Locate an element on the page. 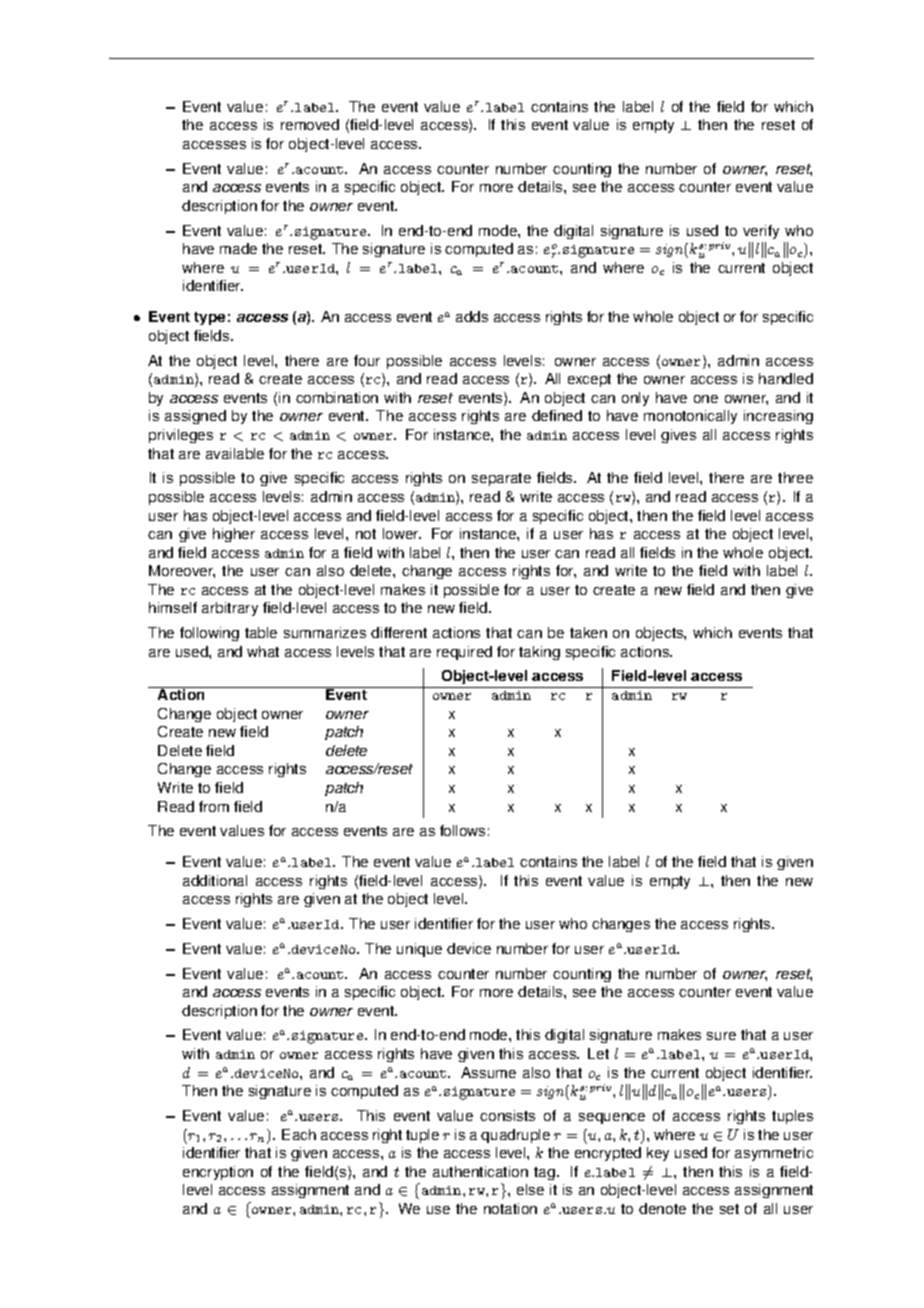 The height and width of the page is (1308, 924). separate is located at coordinates (501, 479).
